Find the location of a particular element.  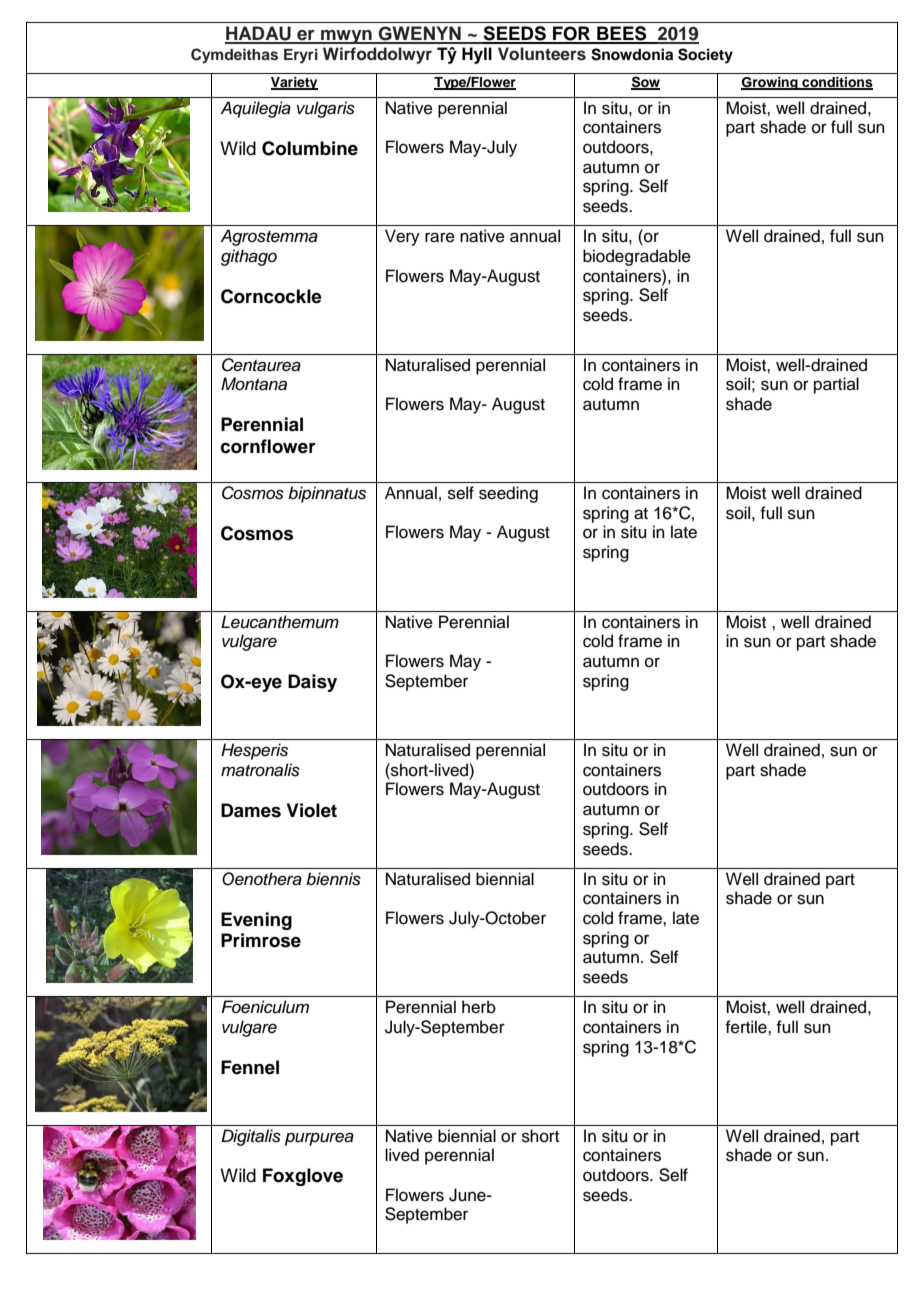

fertile is located at coordinates (747, 1027).
